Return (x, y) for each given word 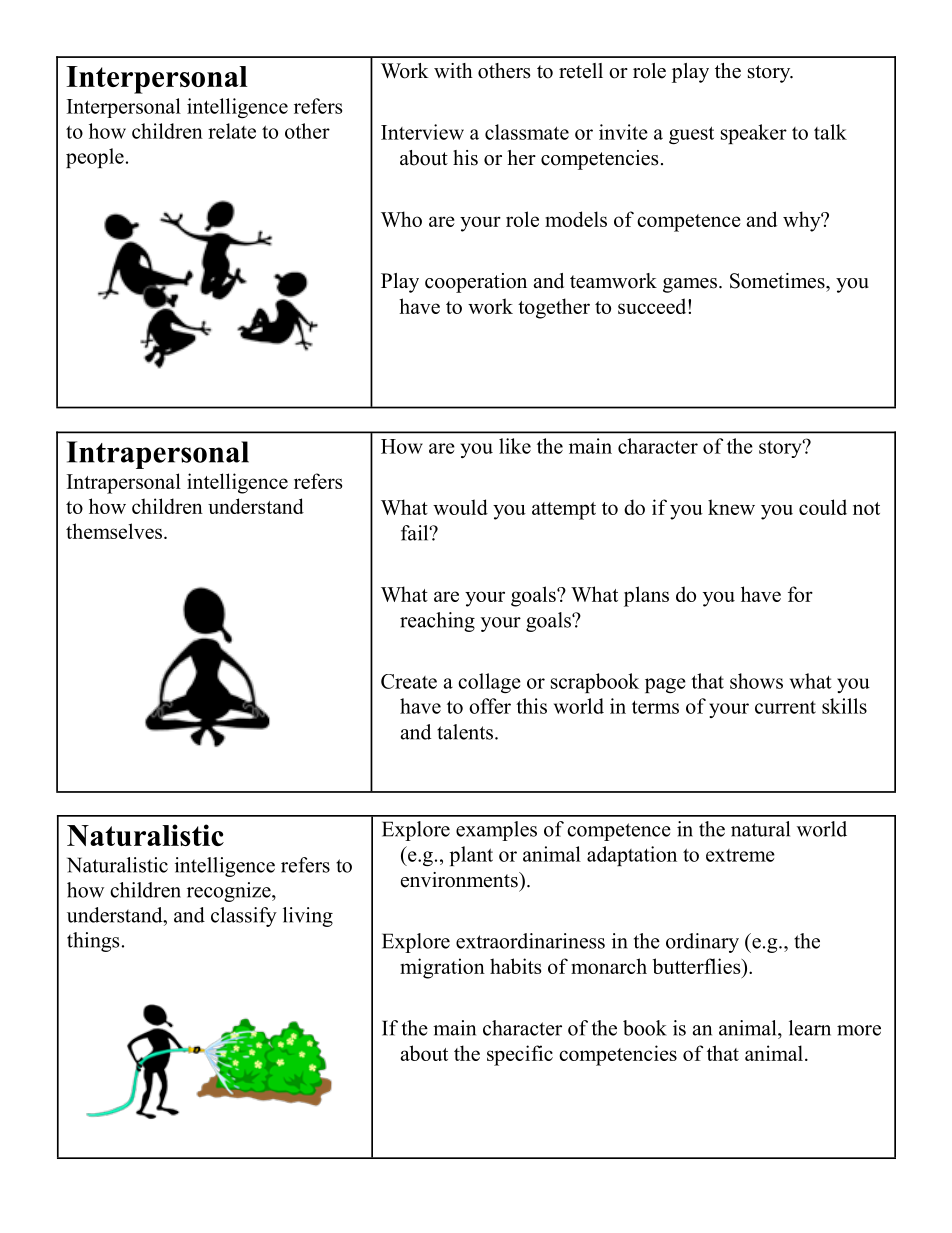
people (95, 158)
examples (496, 831)
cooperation (476, 283)
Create (409, 681)
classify (244, 917)
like (515, 446)
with (453, 70)
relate (232, 131)
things (93, 942)
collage (489, 683)
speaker (754, 134)
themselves (114, 531)
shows (756, 681)
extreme (740, 855)
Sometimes (778, 281)
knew (731, 507)
